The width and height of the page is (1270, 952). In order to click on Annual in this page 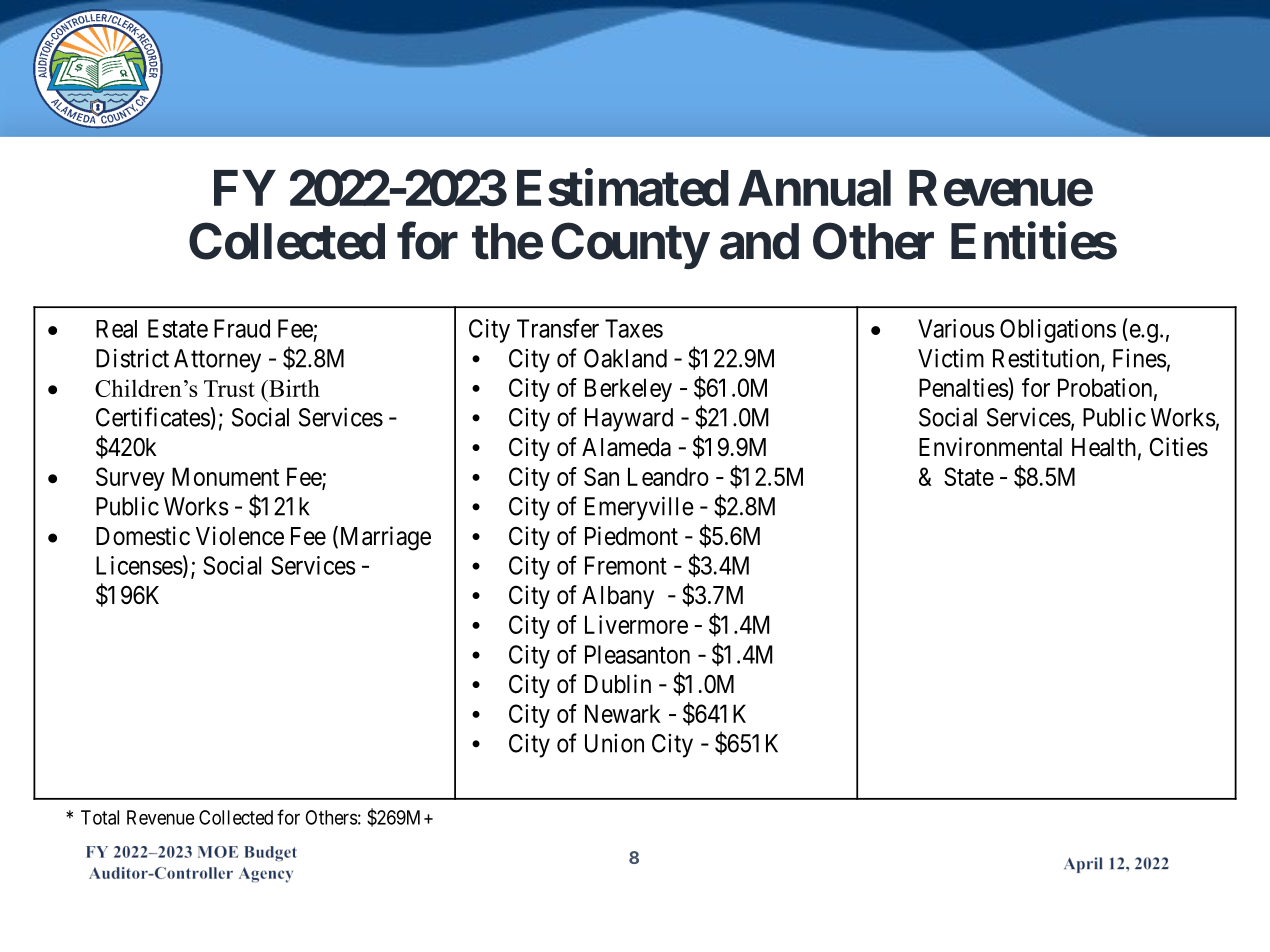, I will do `click(814, 188)`.
